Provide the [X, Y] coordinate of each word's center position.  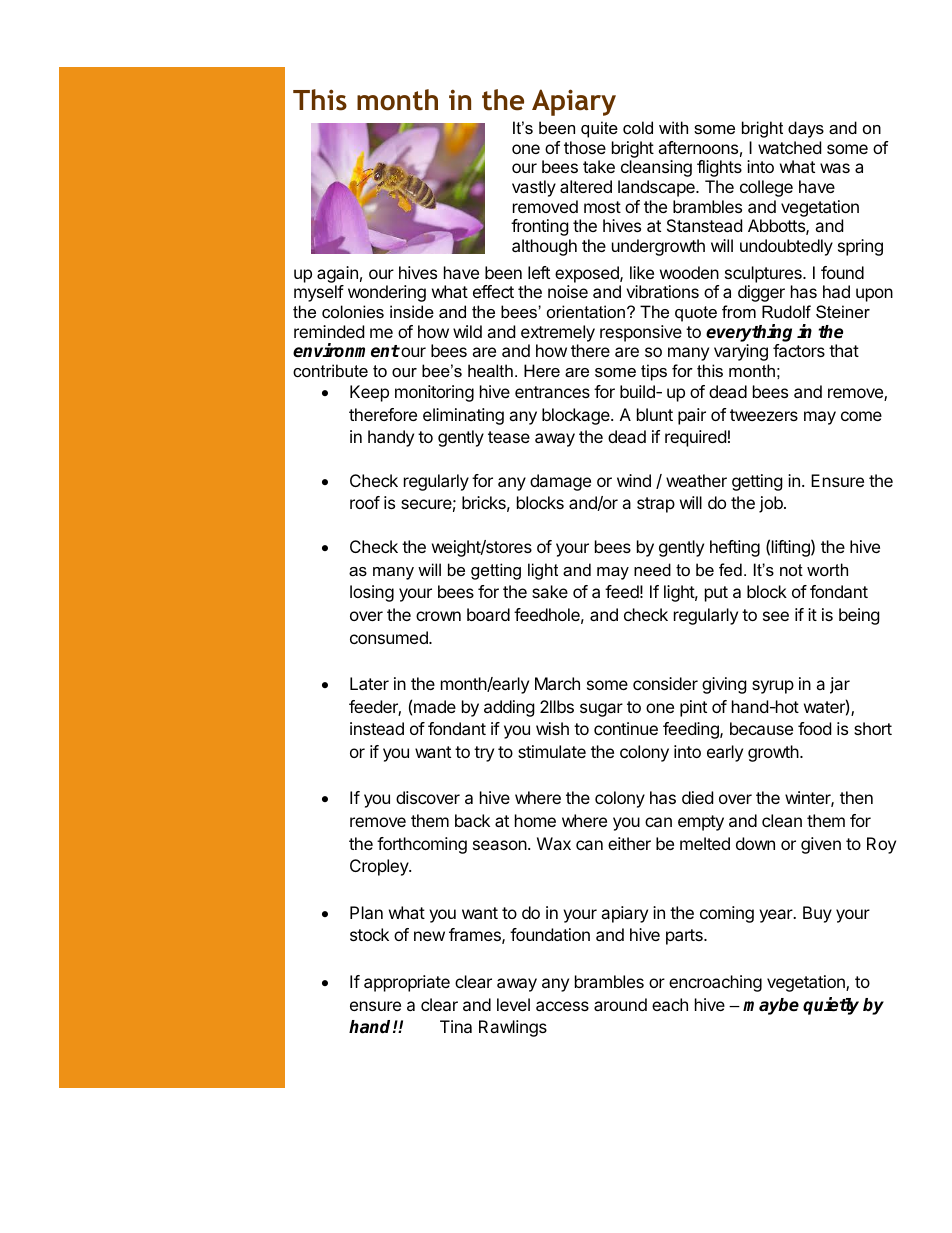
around [620, 1004]
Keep [369, 393]
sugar [601, 710]
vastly [534, 188]
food [814, 728]
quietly [831, 1006]
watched [789, 147]
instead [377, 728]
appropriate [407, 983]
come [861, 416]
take [599, 166]
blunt [655, 414]
